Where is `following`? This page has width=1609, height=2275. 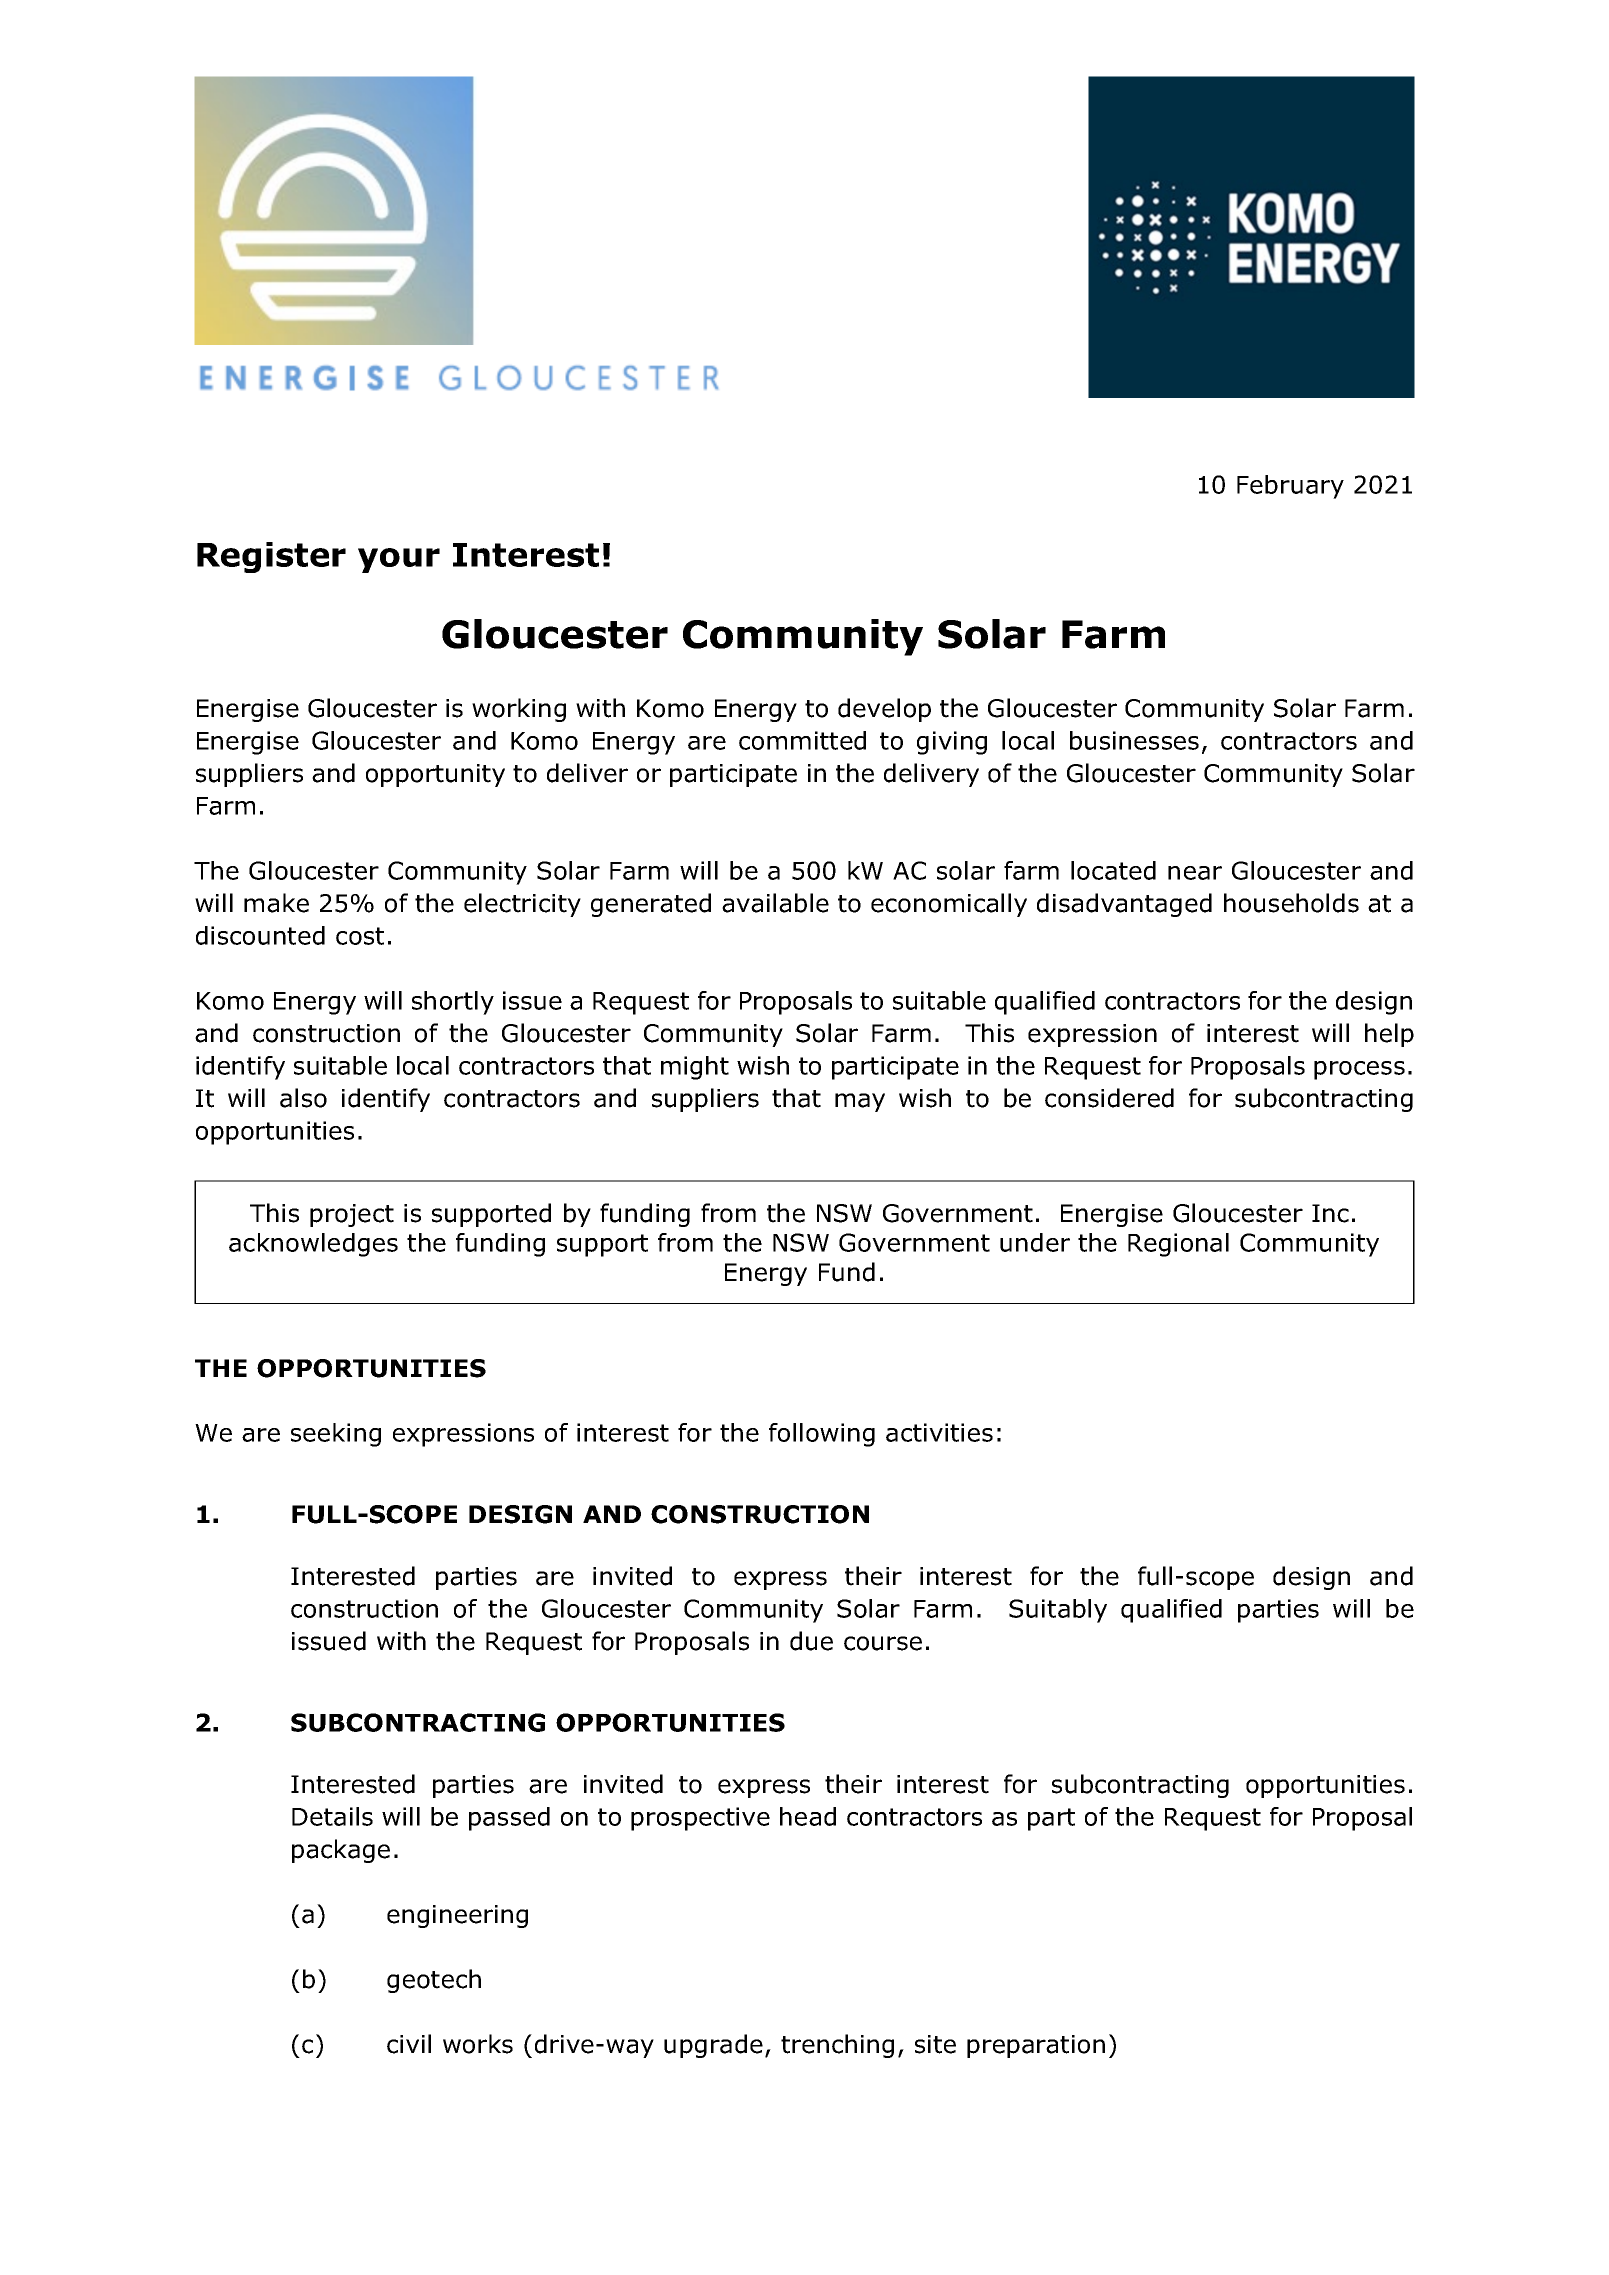 following is located at coordinates (822, 1435).
